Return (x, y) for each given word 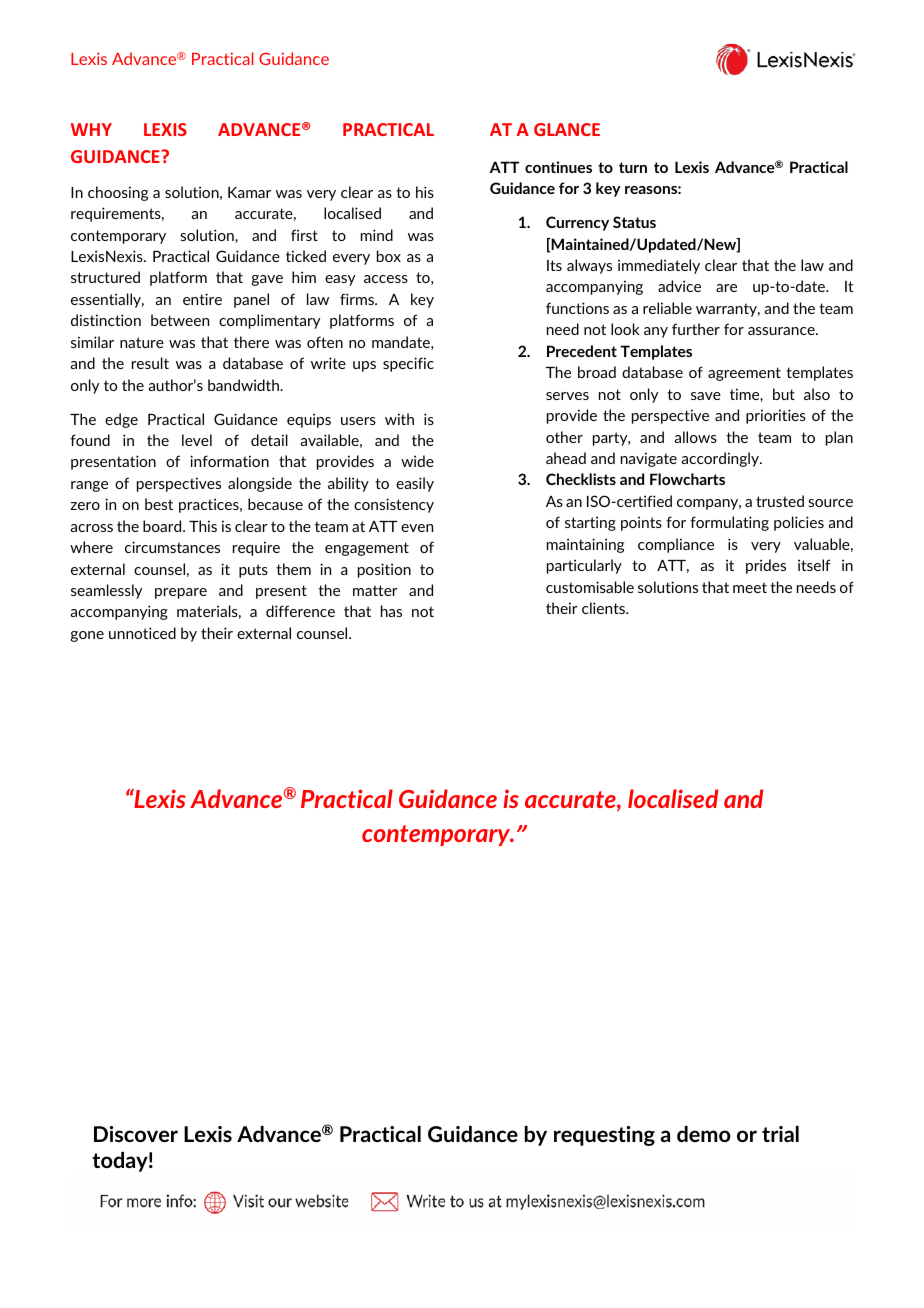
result (150, 363)
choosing (118, 193)
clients (604, 608)
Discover (136, 1134)
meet (750, 587)
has (391, 611)
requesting (604, 1136)
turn (633, 167)
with (399, 419)
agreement (744, 374)
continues (558, 167)
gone (87, 636)
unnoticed (142, 633)
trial (780, 1134)
